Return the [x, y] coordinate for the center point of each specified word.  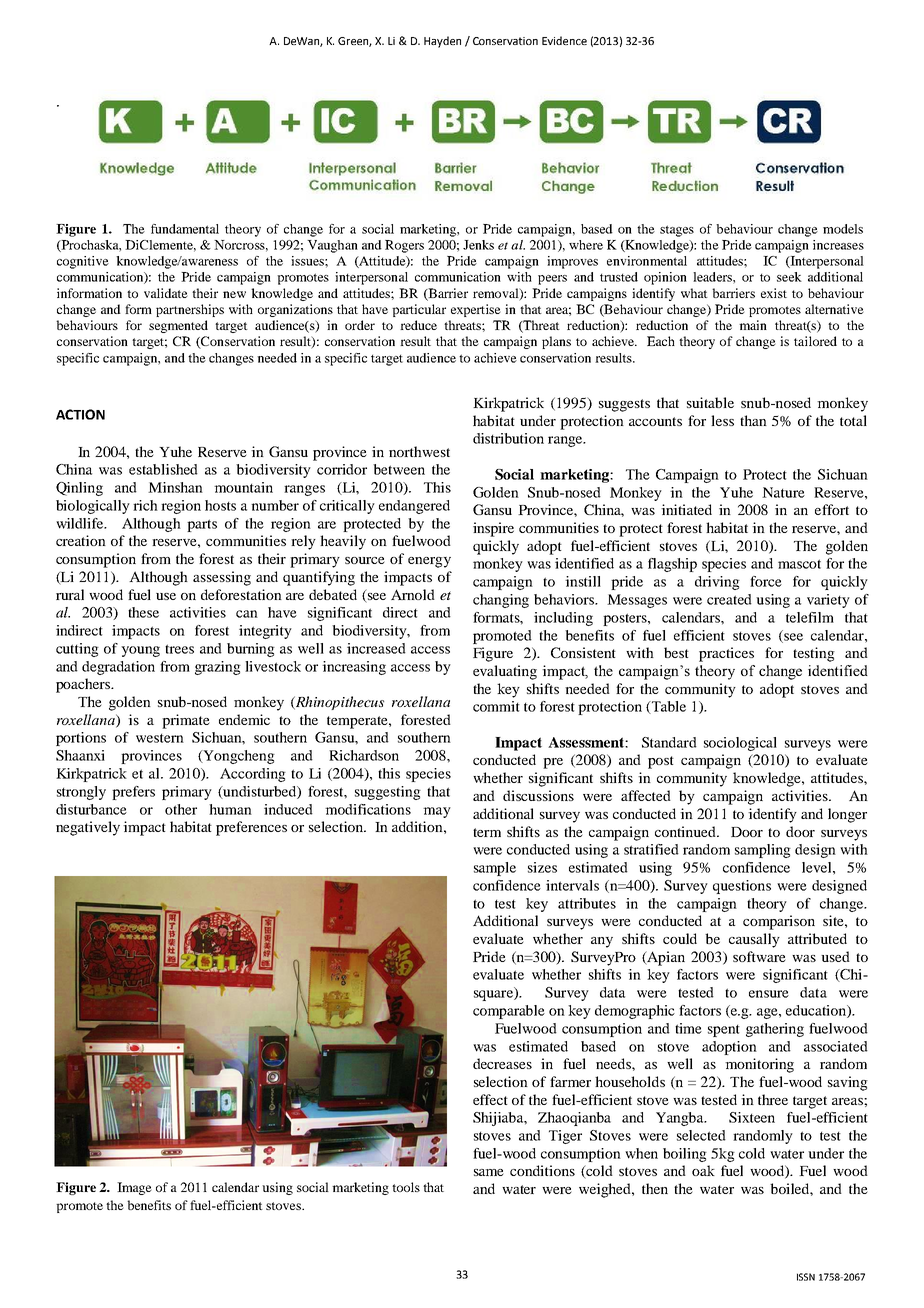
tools [406, 1187]
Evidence [564, 40]
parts [202, 525]
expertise [476, 310]
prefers [133, 793]
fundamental [185, 229]
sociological [740, 744]
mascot [799, 564]
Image [134, 1188]
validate [166, 293]
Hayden [442, 42]
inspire [493, 529]
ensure [769, 994]
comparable [509, 1012]
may [437, 812]
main [753, 325]
